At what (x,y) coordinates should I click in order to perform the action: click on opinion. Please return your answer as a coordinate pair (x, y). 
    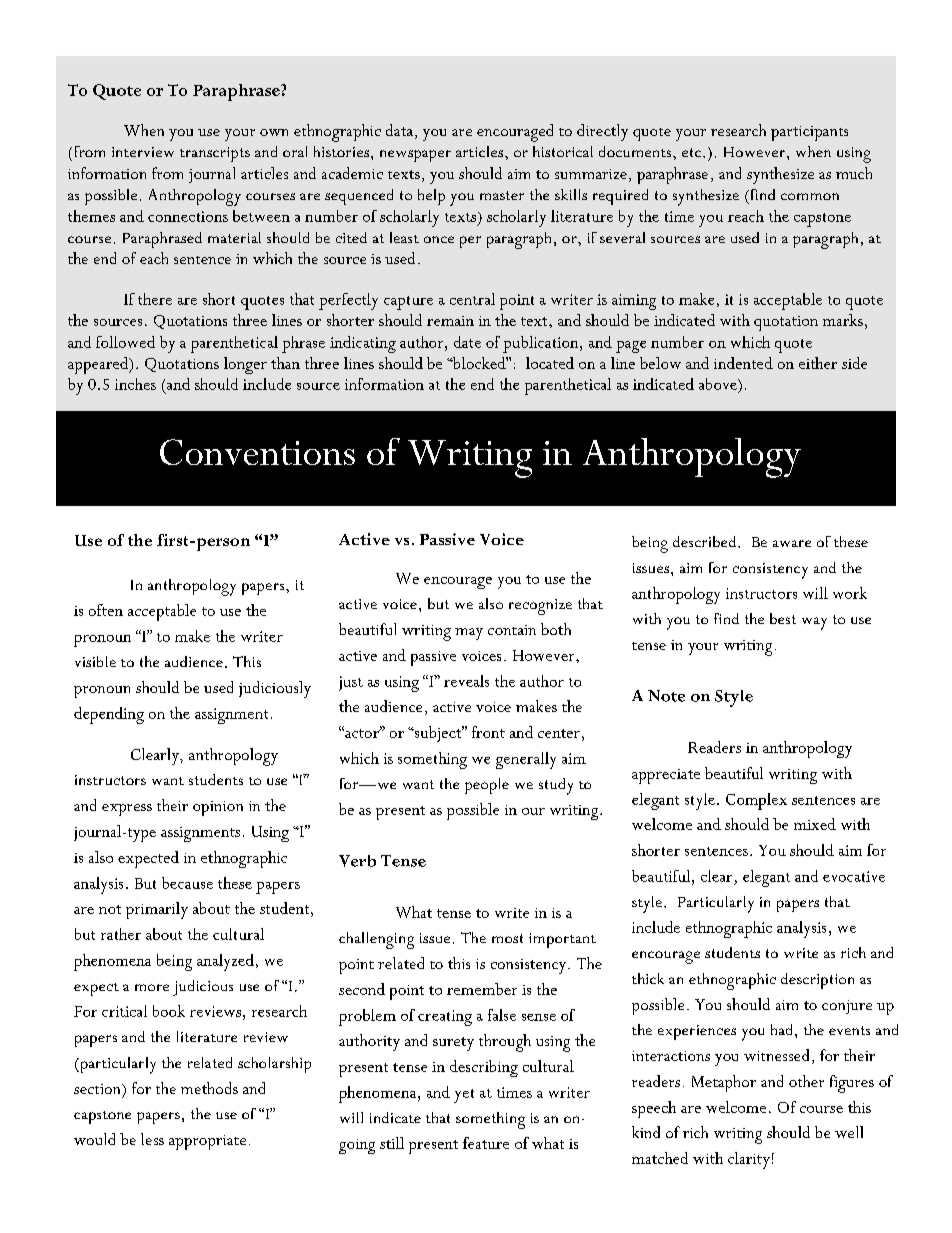
    Looking at the image, I should click on (218, 808).
